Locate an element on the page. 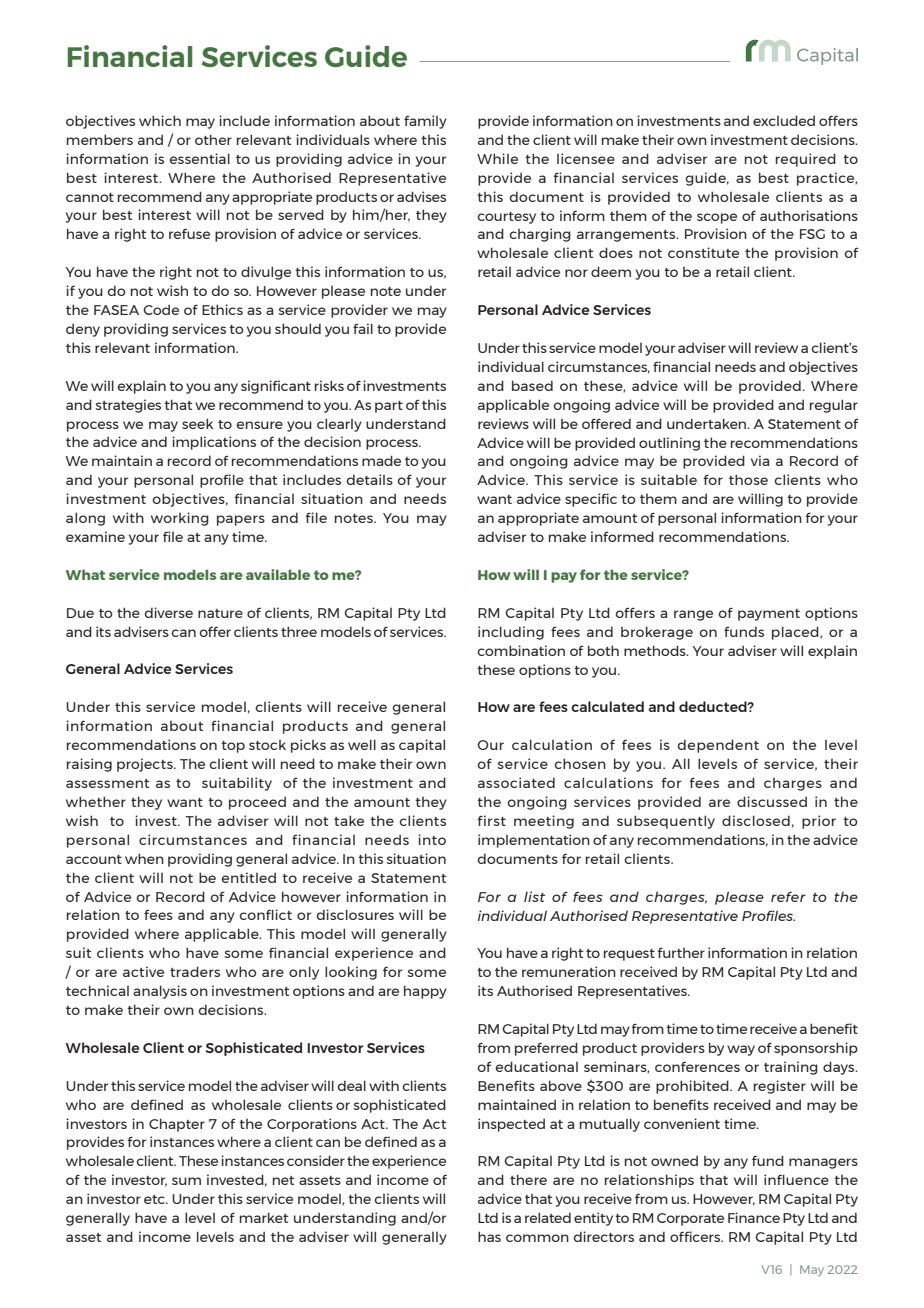  happy is located at coordinates (425, 992).
